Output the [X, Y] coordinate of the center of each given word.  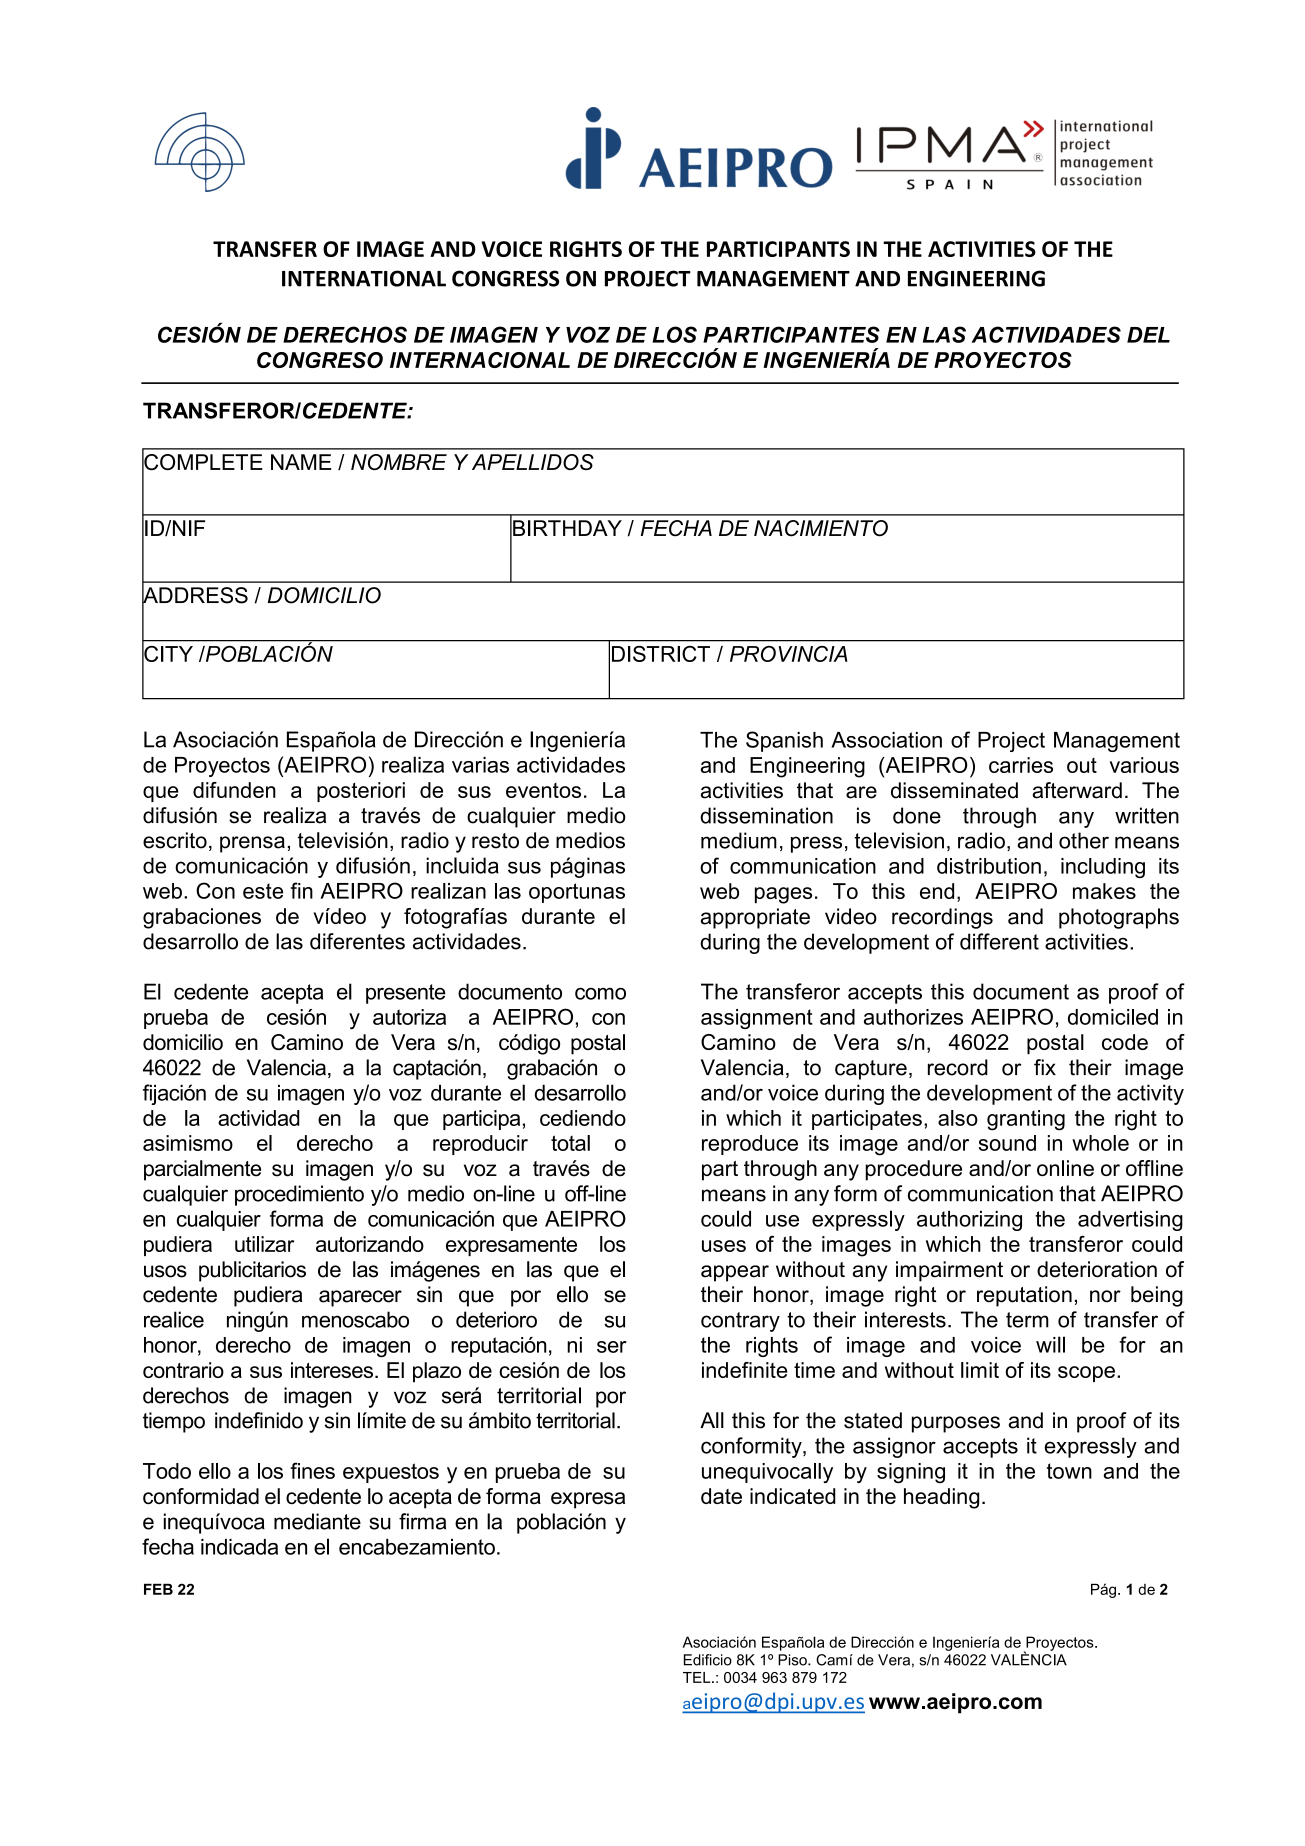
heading [941, 1498]
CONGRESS [505, 278]
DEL [1148, 335]
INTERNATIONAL [364, 278]
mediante [317, 1521]
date [721, 1496]
